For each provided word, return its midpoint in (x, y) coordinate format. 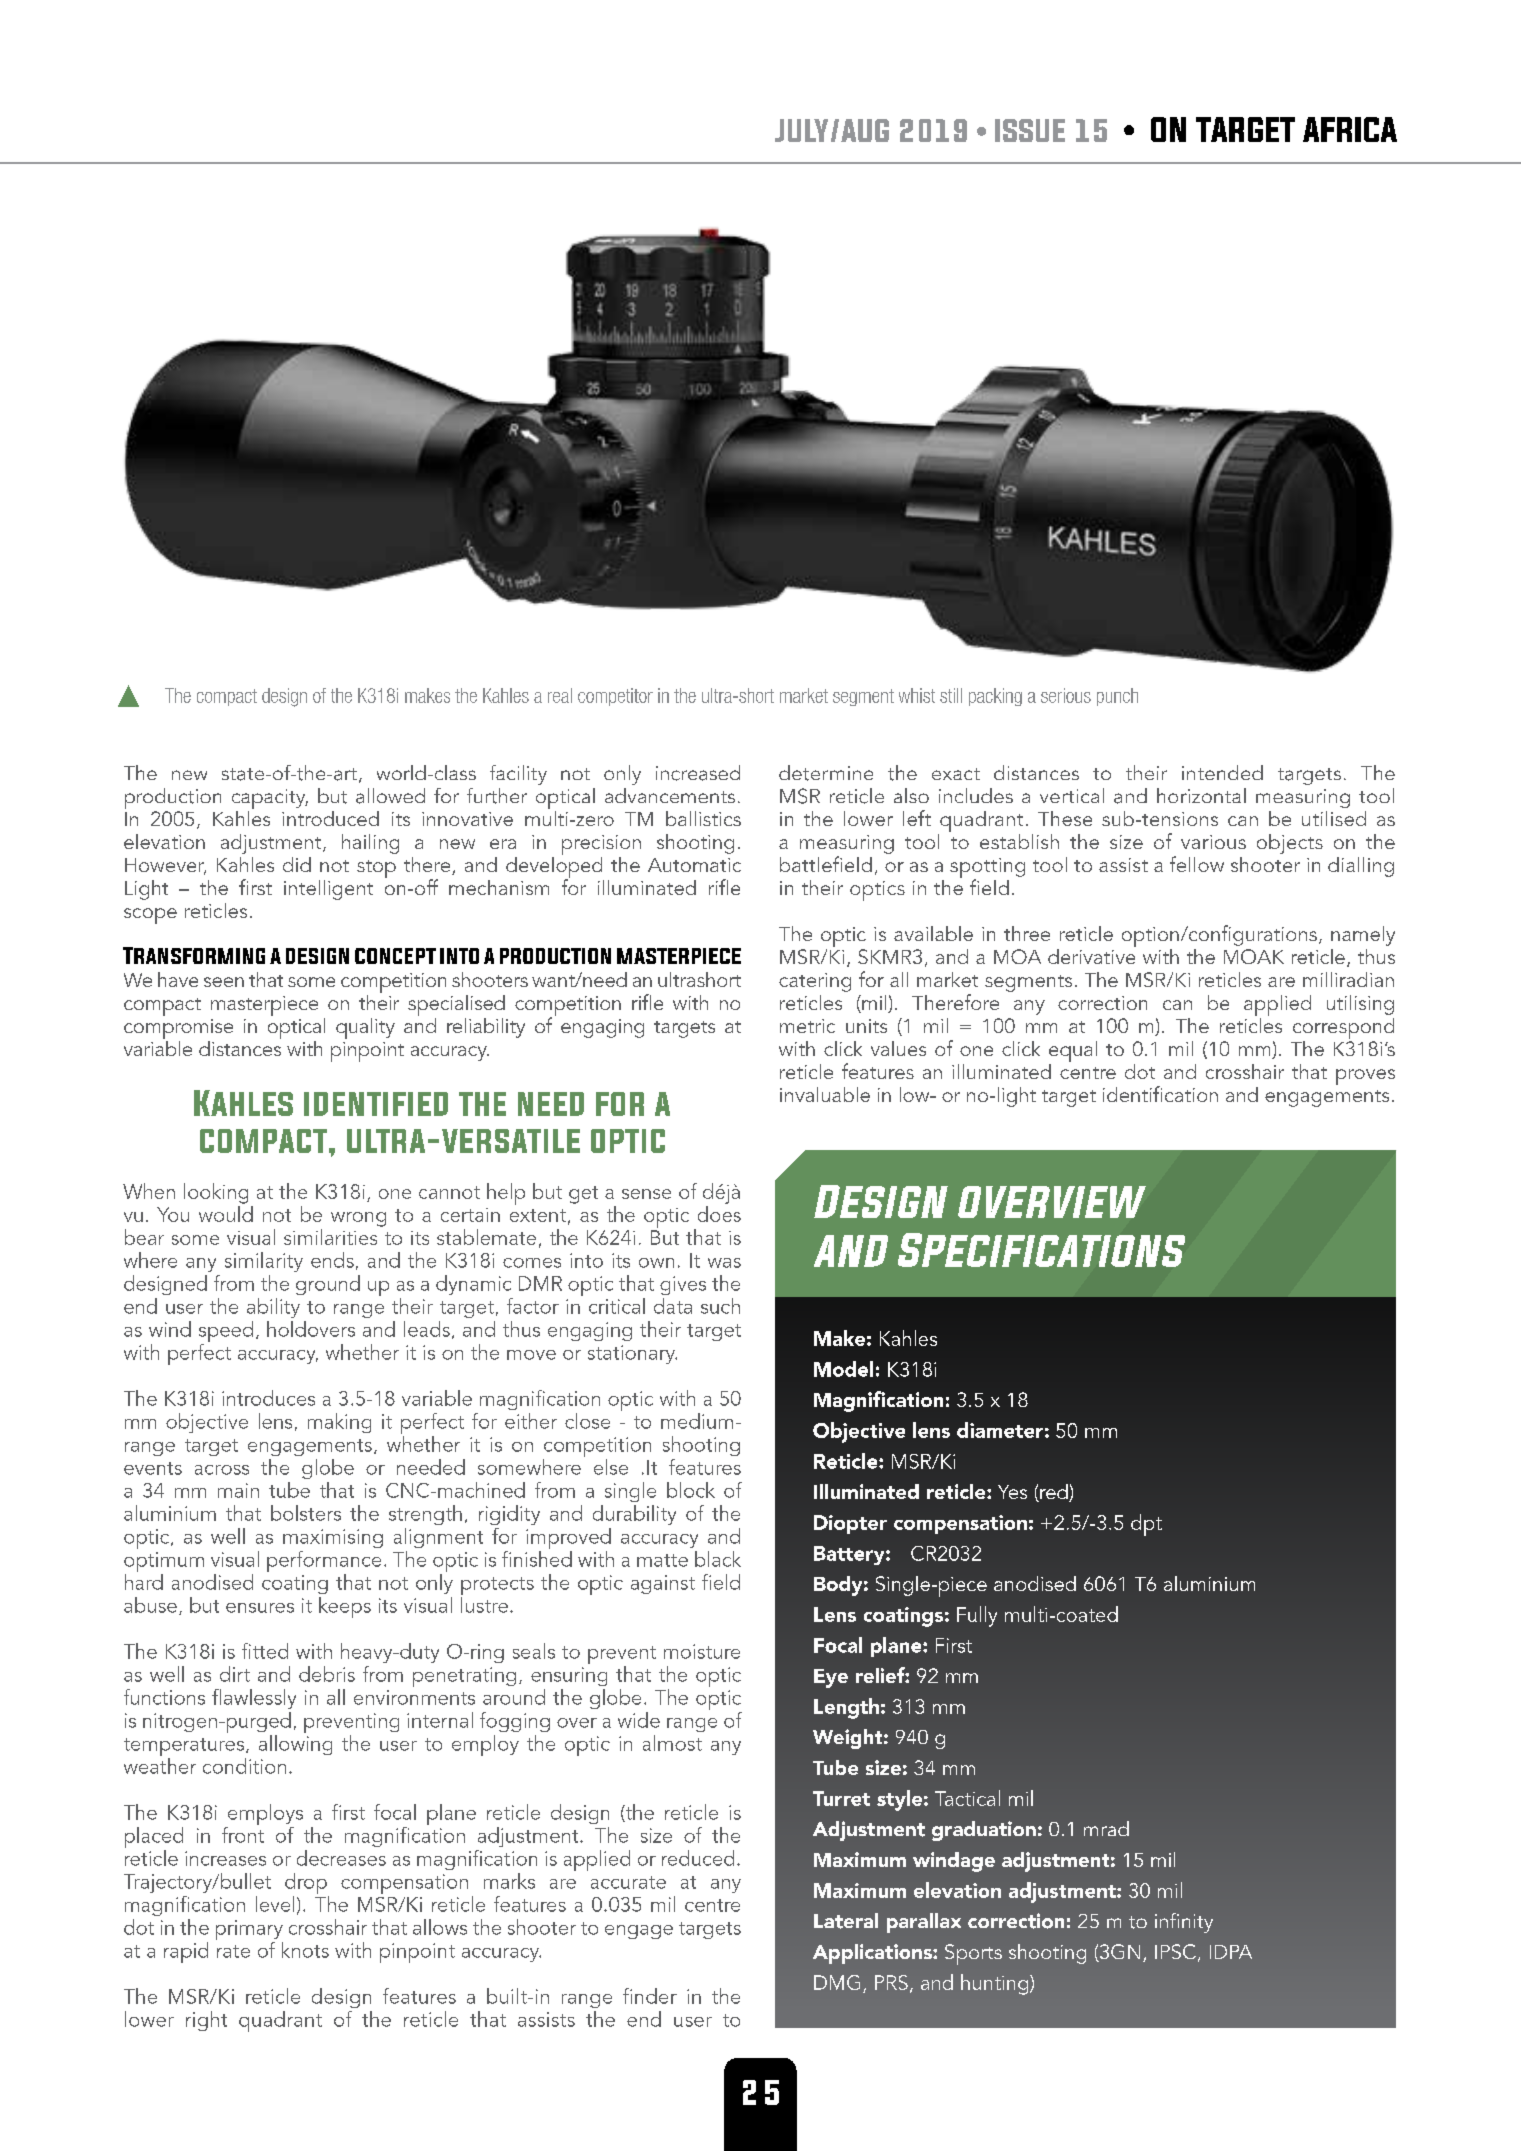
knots (305, 1950)
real (560, 695)
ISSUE (1030, 130)
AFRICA (1350, 129)
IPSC (1175, 1951)
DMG (837, 1982)
